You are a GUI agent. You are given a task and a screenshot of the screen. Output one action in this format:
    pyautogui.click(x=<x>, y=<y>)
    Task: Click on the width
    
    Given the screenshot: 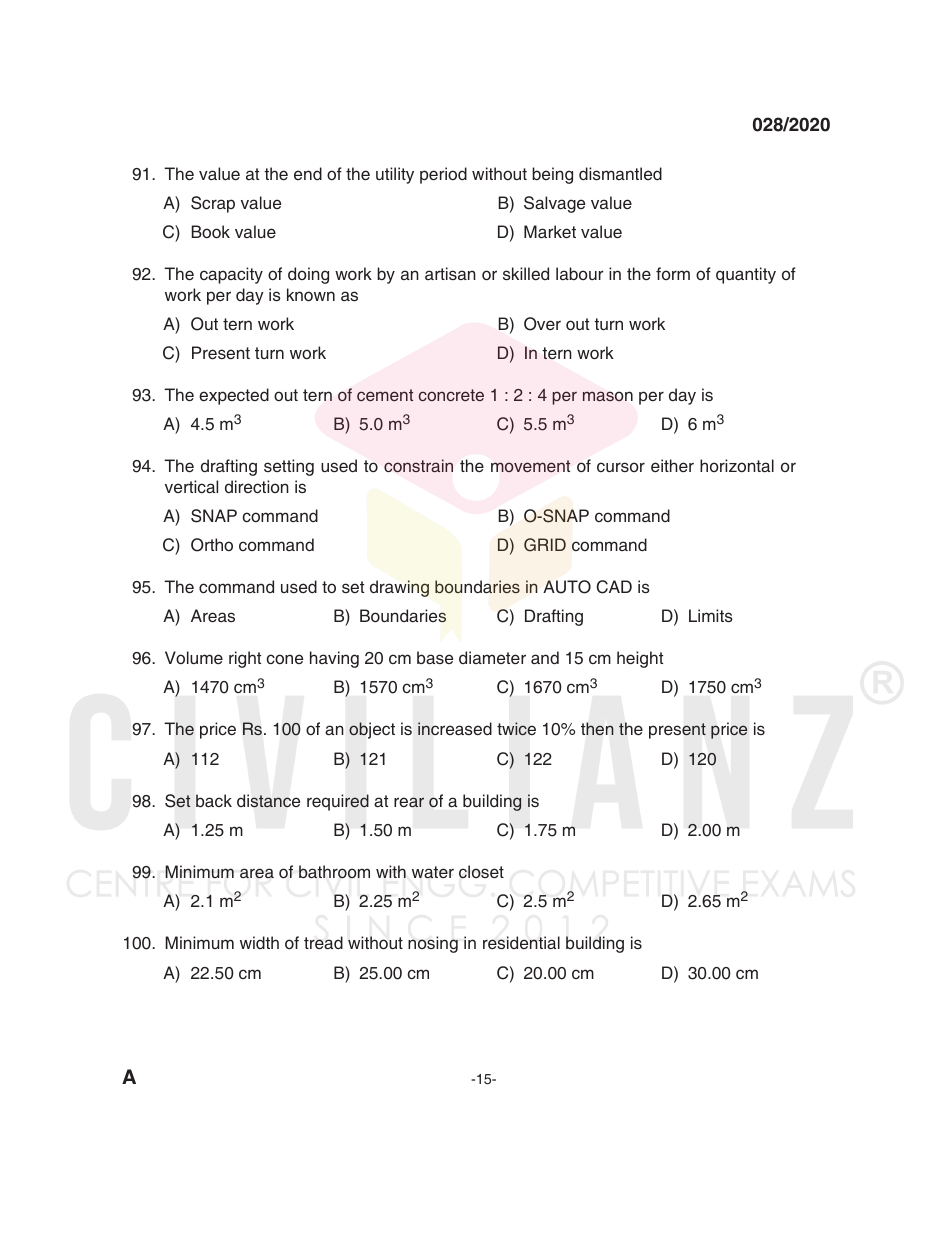 What is the action you would take?
    pyautogui.click(x=259, y=942)
